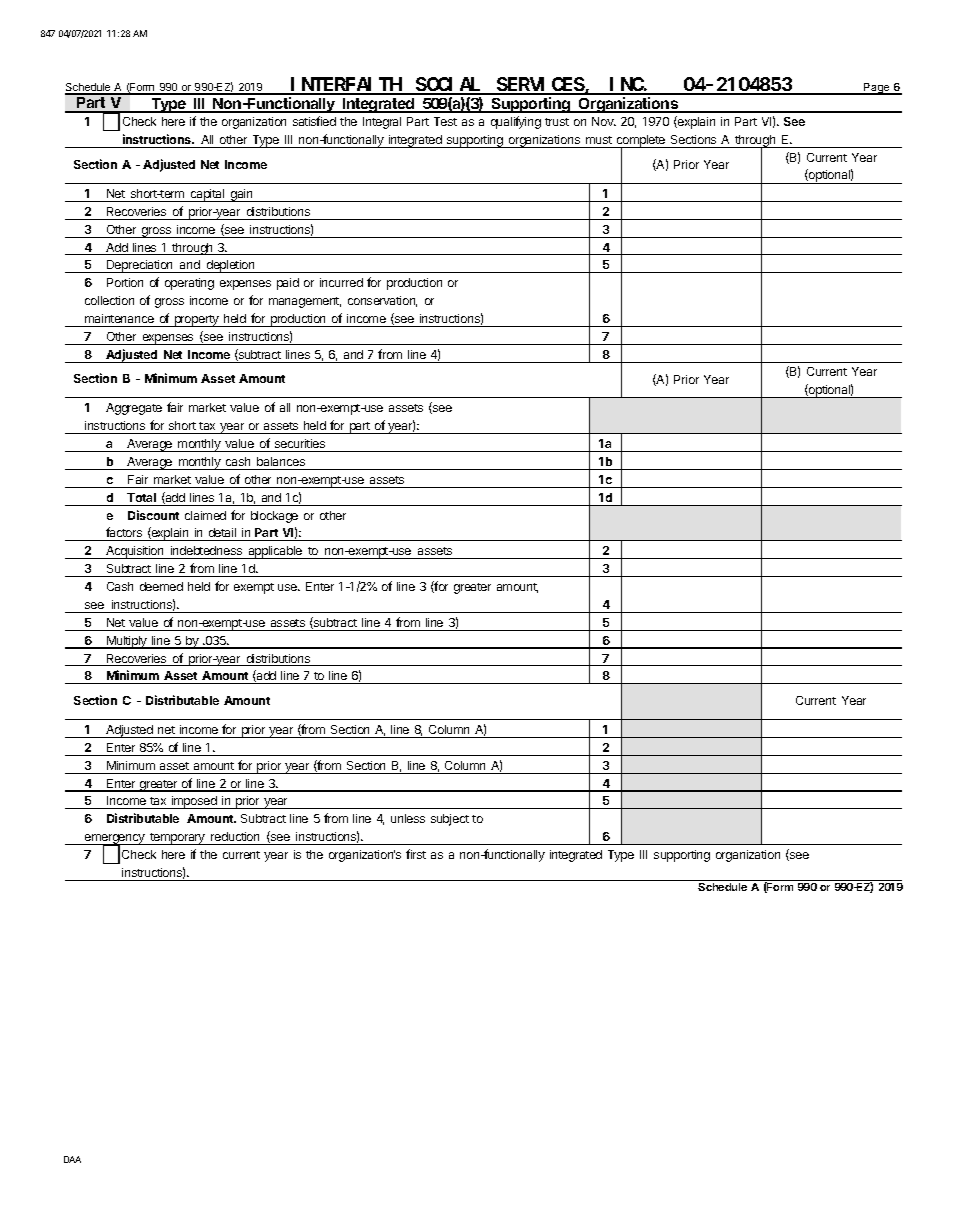 This screenshot has height=1232, width=966. What do you see at coordinates (177, 839) in the screenshot?
I see `temporary` at bounding box center [177, 839].
